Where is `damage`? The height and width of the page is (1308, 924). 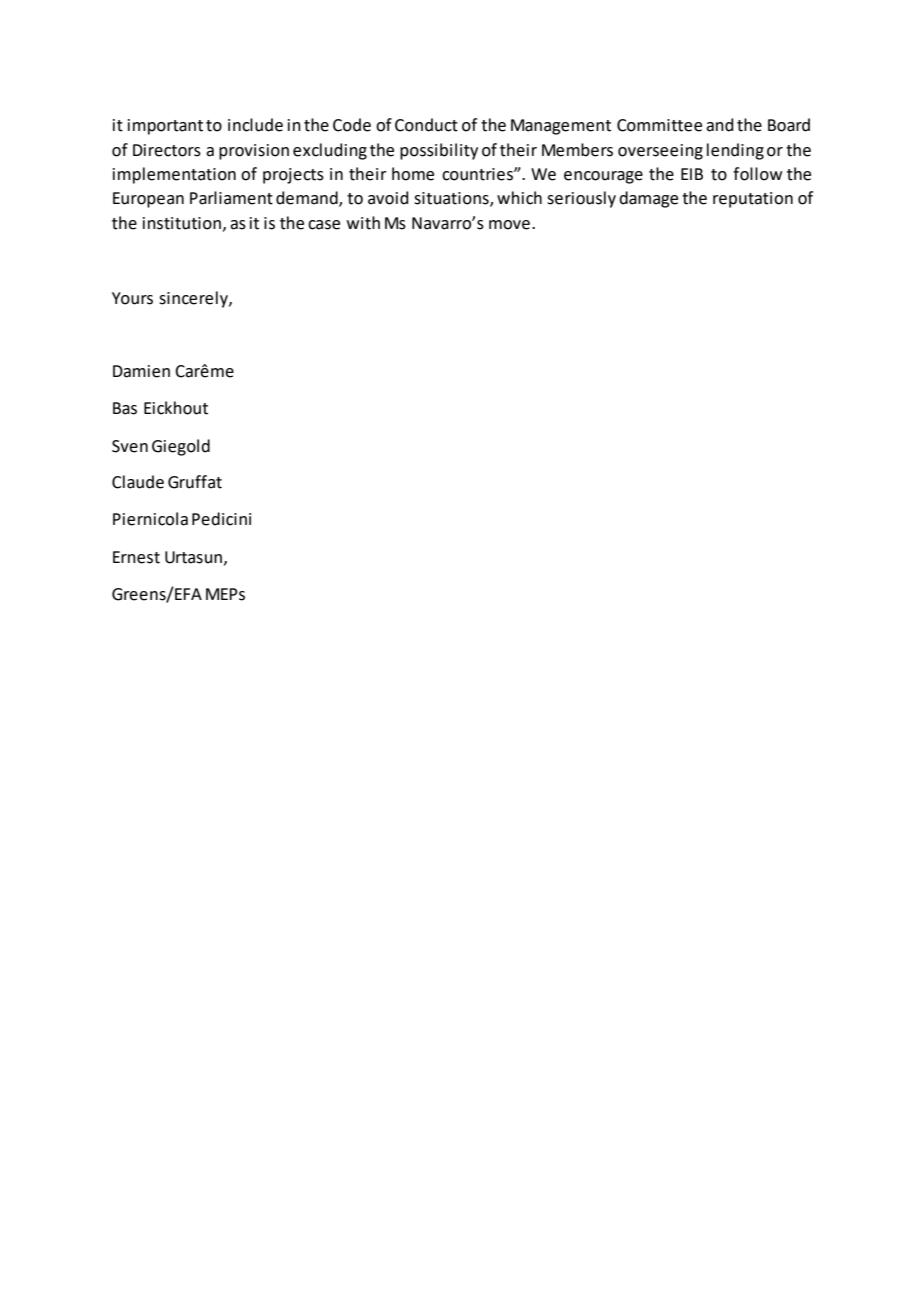 damage is located at coordinates (648, 199).
